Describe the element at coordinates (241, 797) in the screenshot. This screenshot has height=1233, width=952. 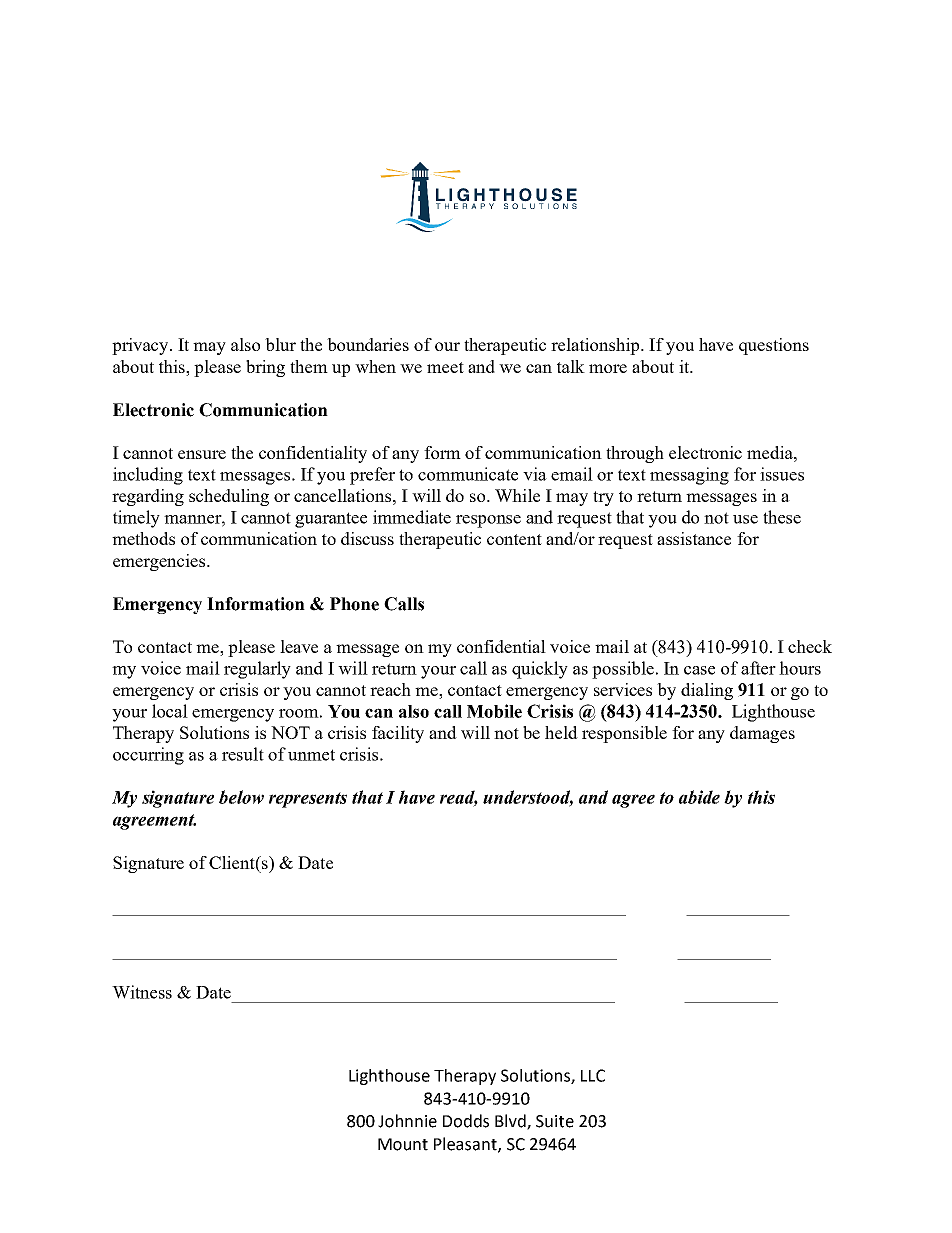
I see `below` at that location.
